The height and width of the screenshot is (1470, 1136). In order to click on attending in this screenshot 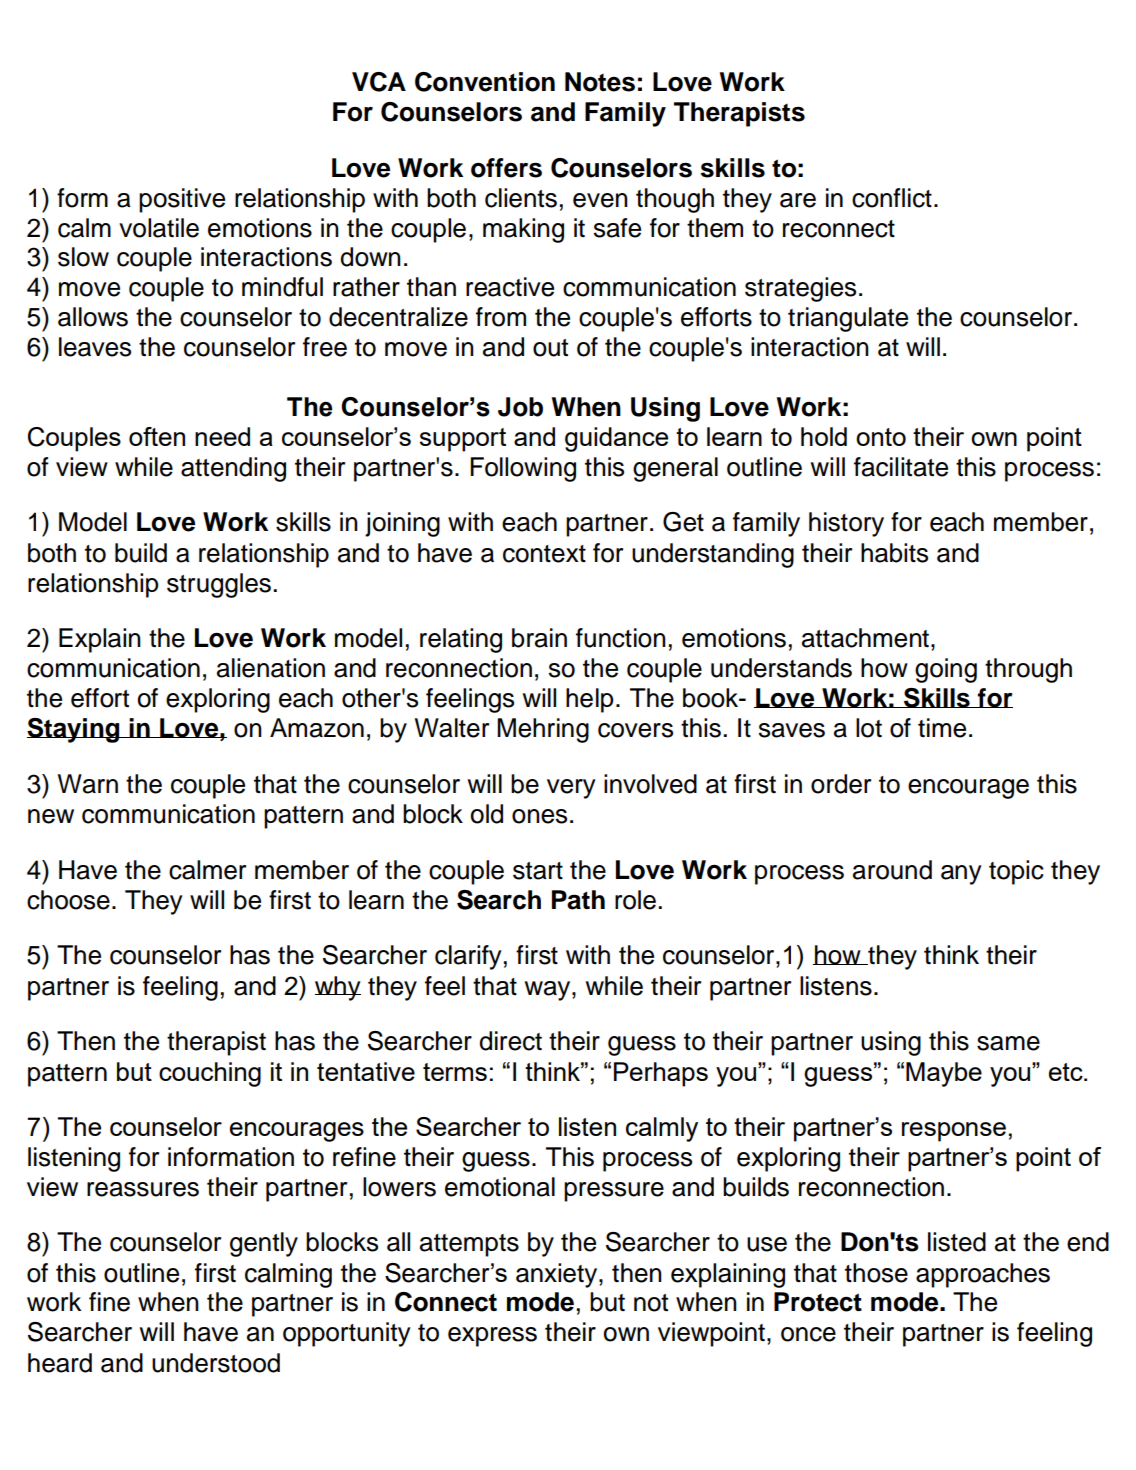, I will do `click(233, 469)`.
